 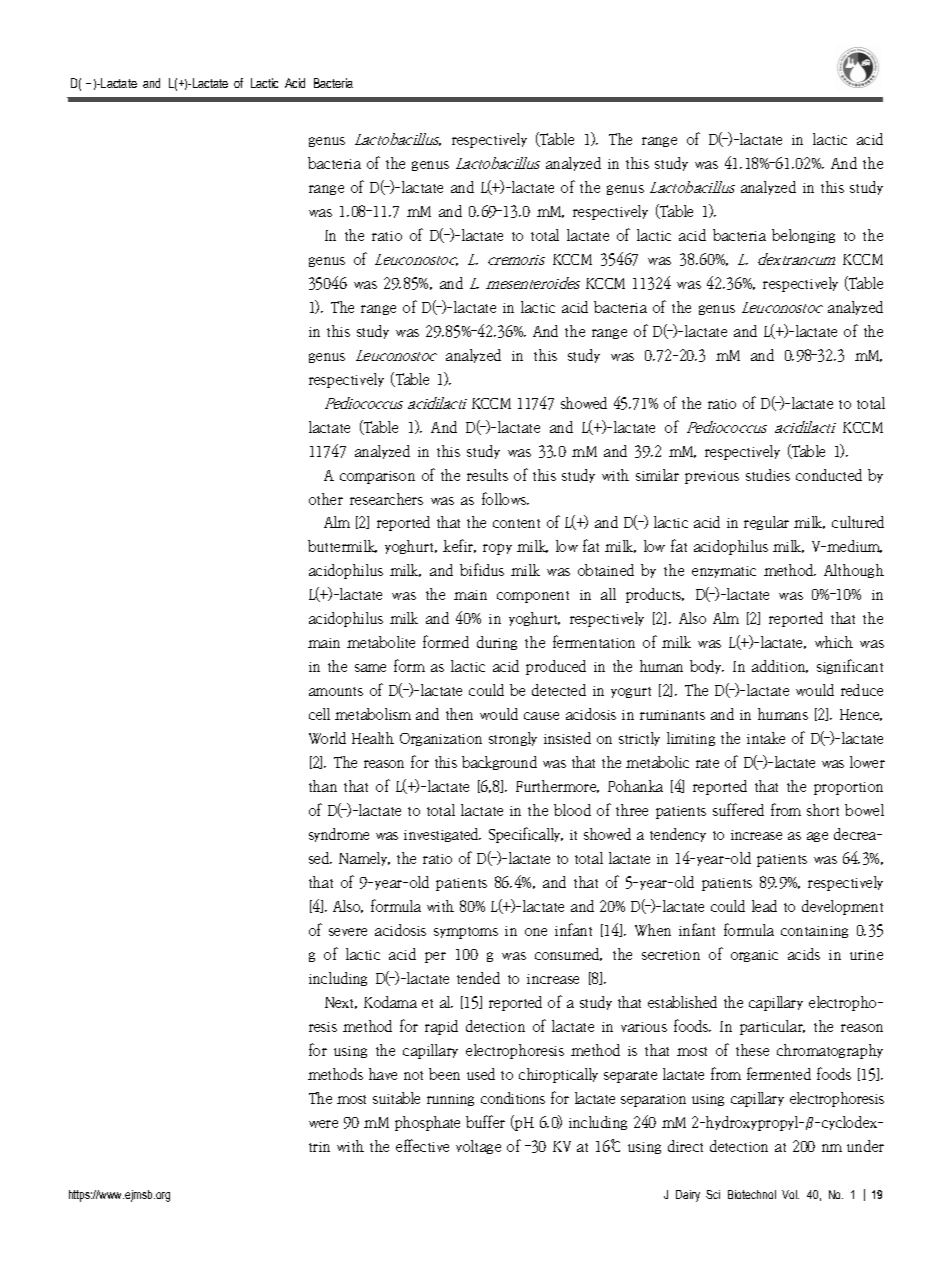 What do you see at coordinates (348, 932) in the document?
I see `severe` at bounding box center [348, 932].
